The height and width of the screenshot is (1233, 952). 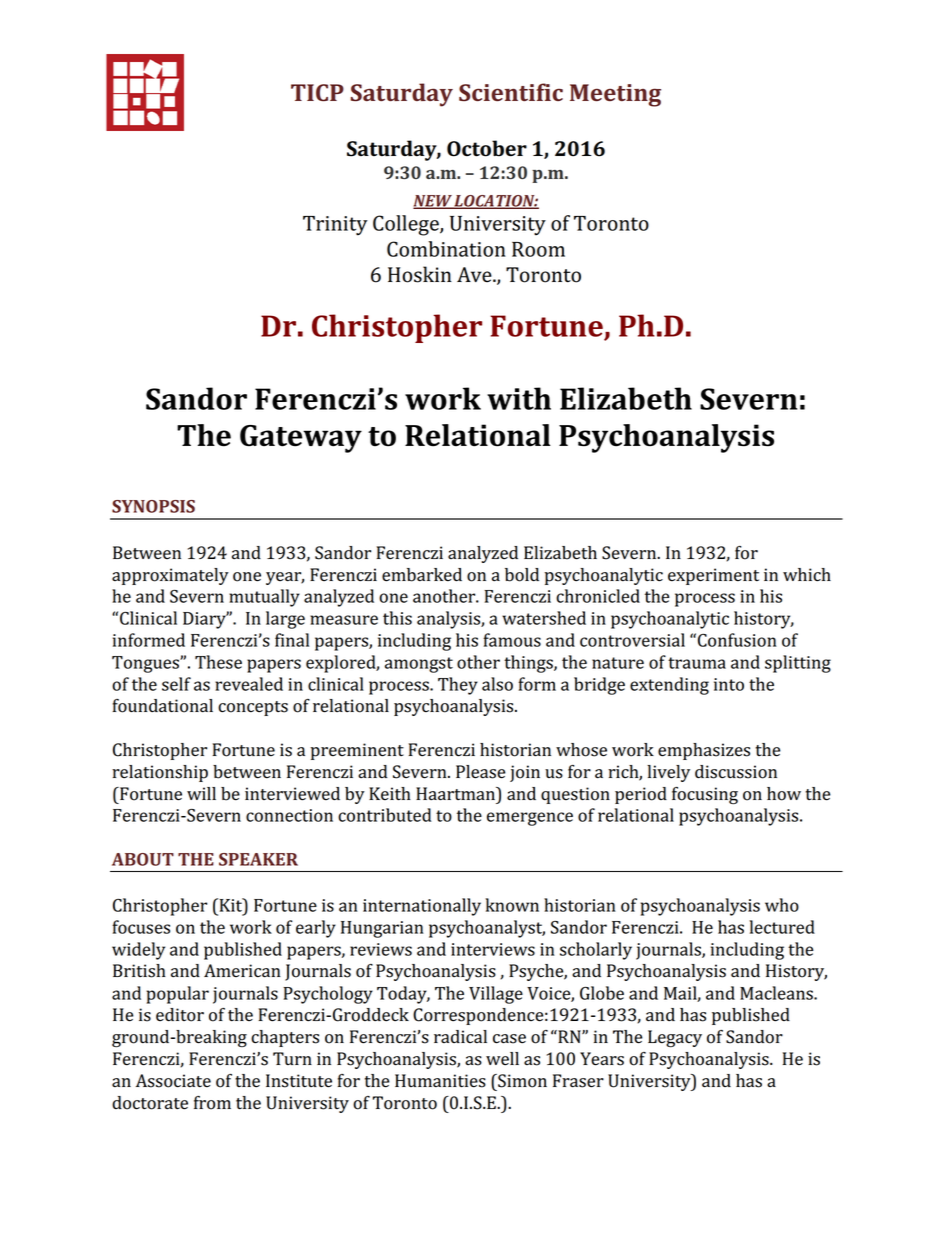 What do you see at coordinates (522, 575) in the screenshot?
I see `bold` at bounding box center [522, 575].
